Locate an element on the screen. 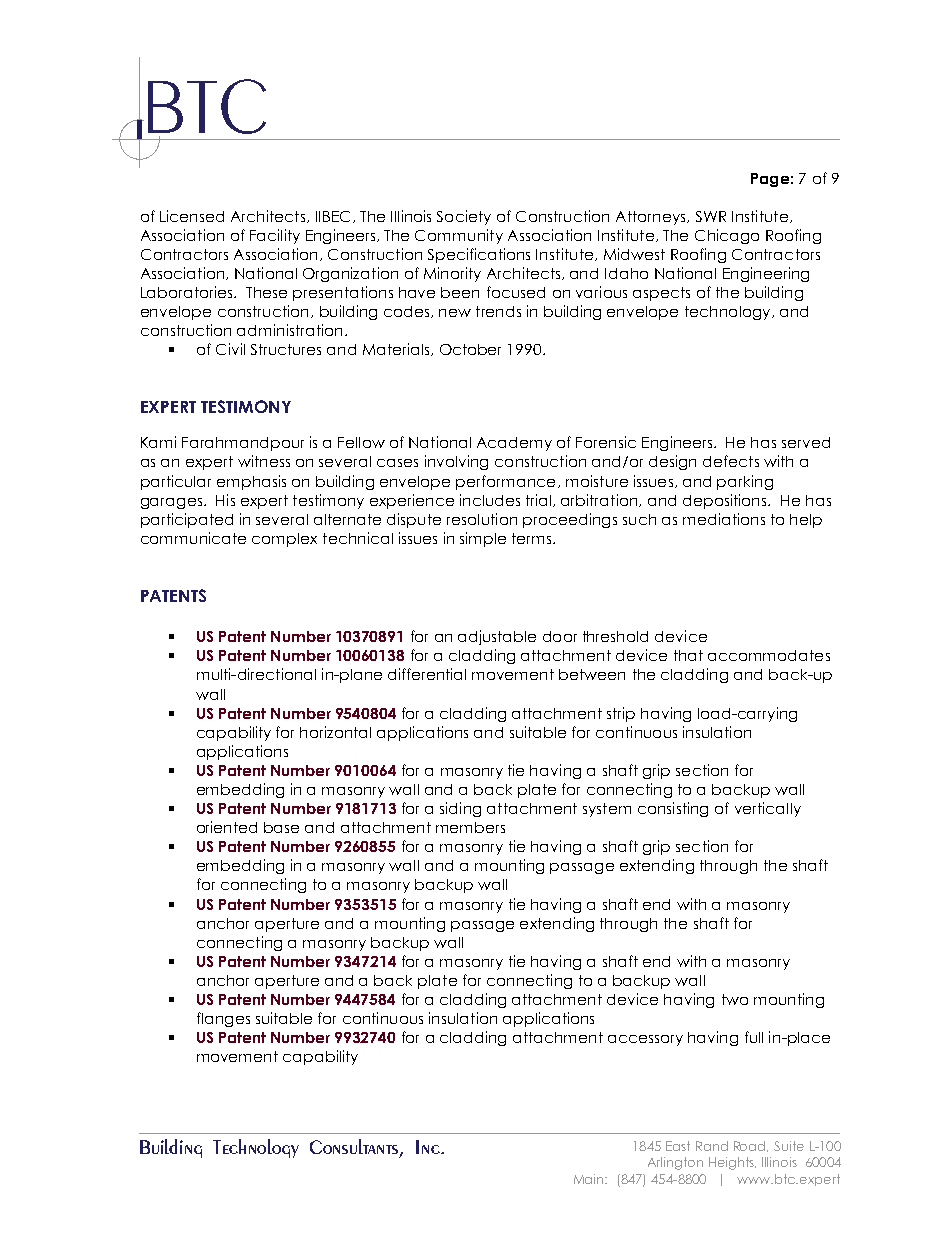 This screenshot has width=952, height=1233. Academy is located at coordinates (514, 444).
